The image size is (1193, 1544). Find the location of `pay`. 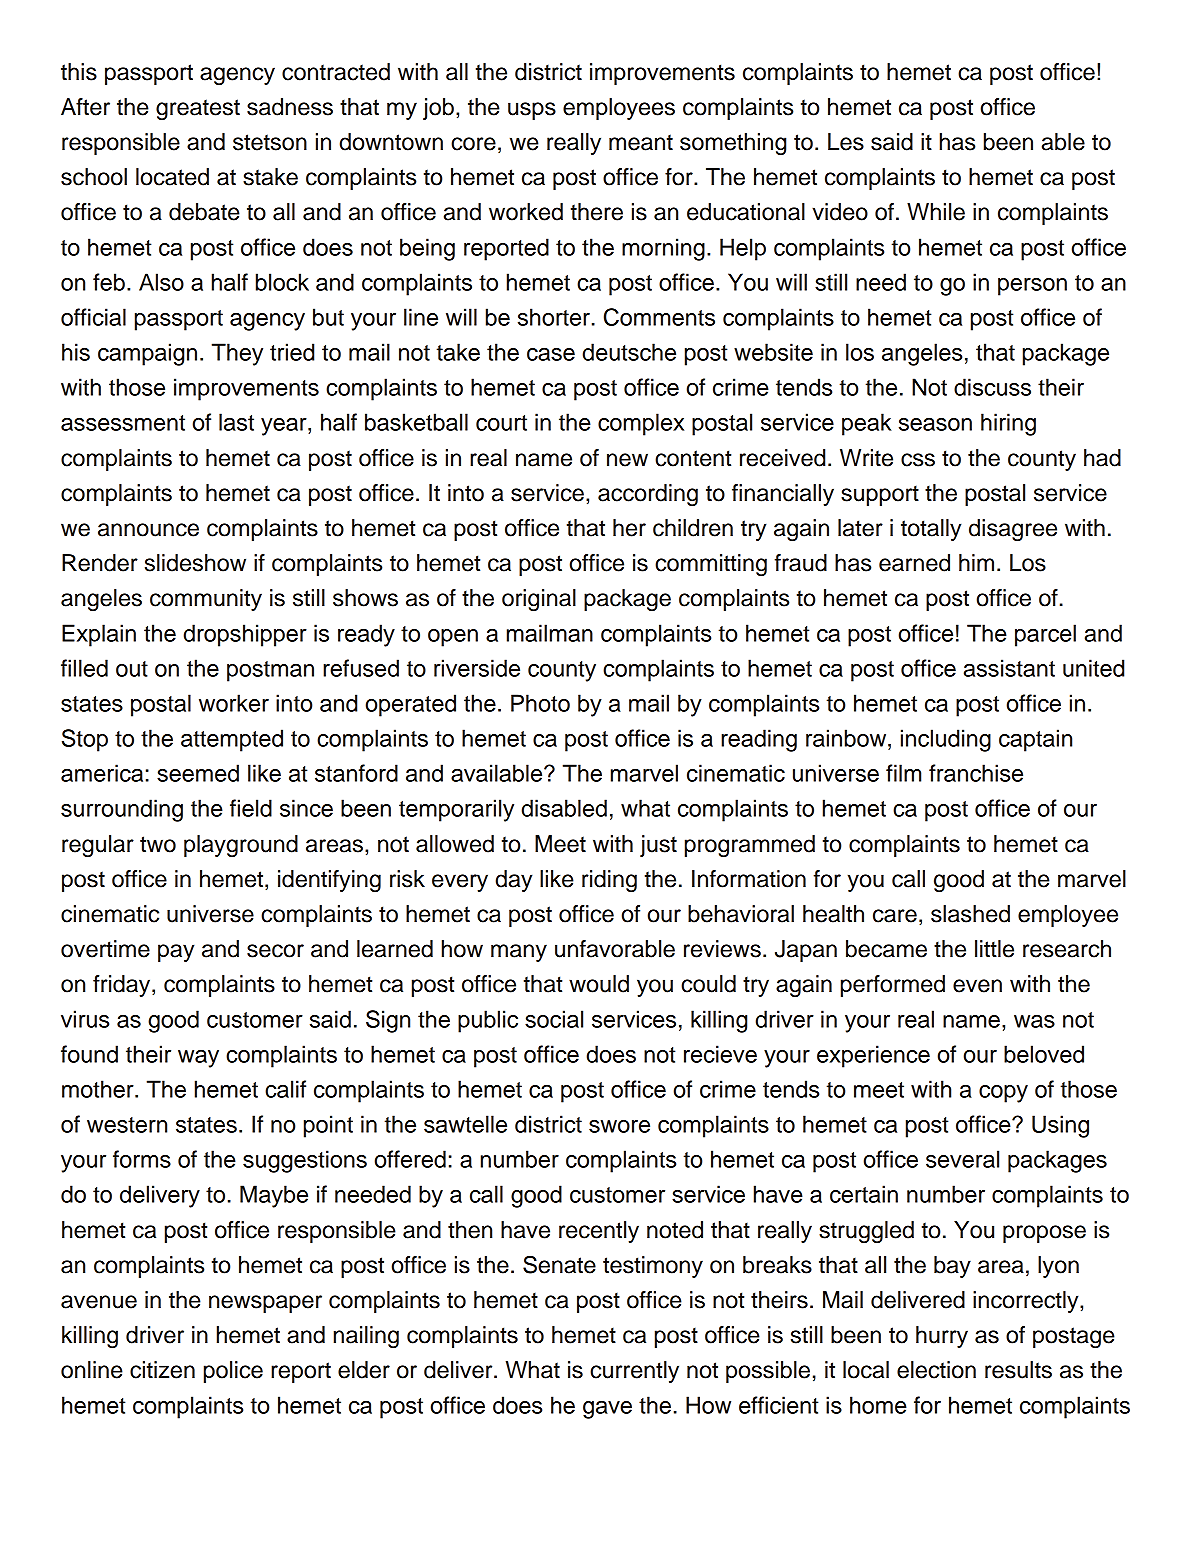

pay is located at coordinates (176, 953).
